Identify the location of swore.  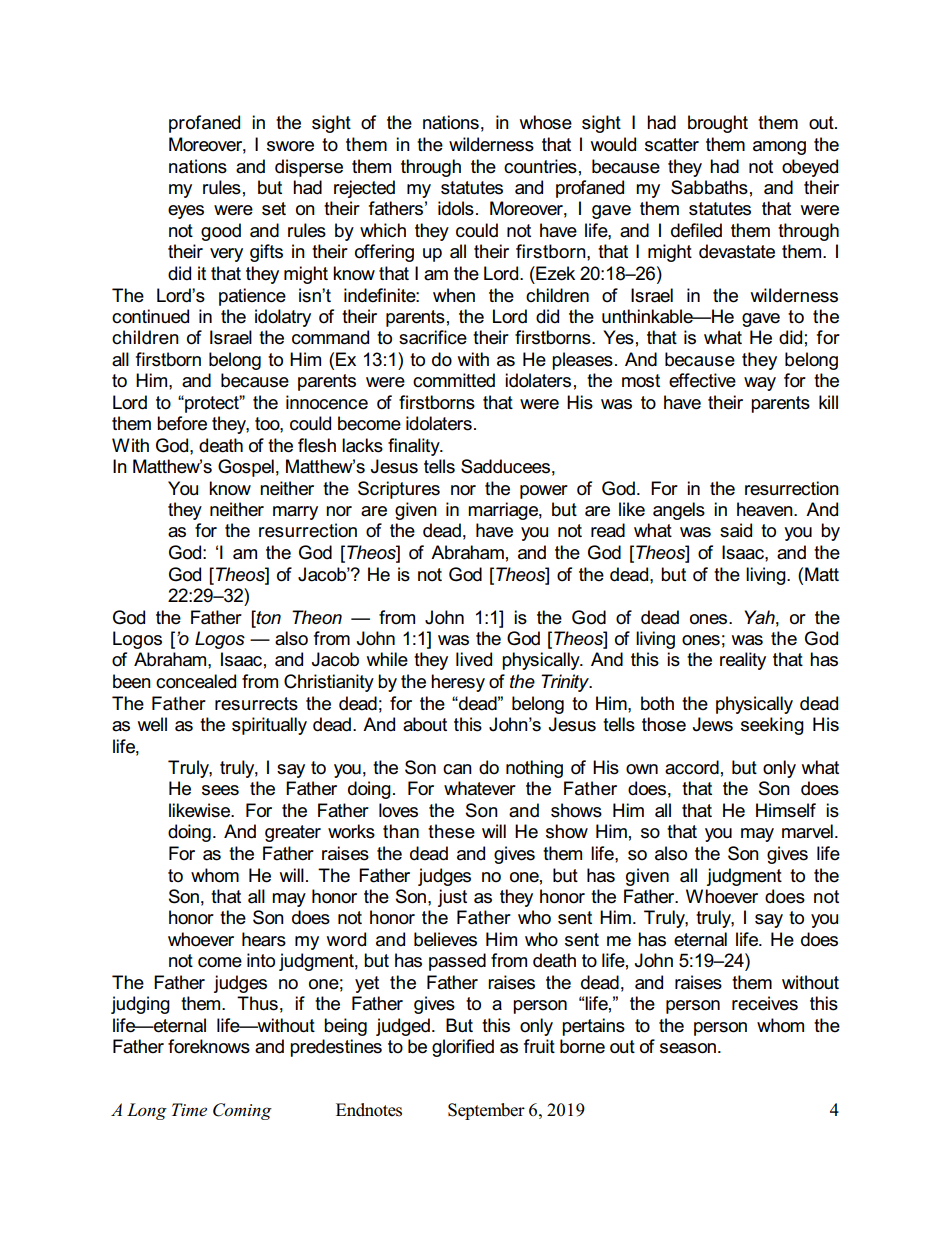
(290, 146).
